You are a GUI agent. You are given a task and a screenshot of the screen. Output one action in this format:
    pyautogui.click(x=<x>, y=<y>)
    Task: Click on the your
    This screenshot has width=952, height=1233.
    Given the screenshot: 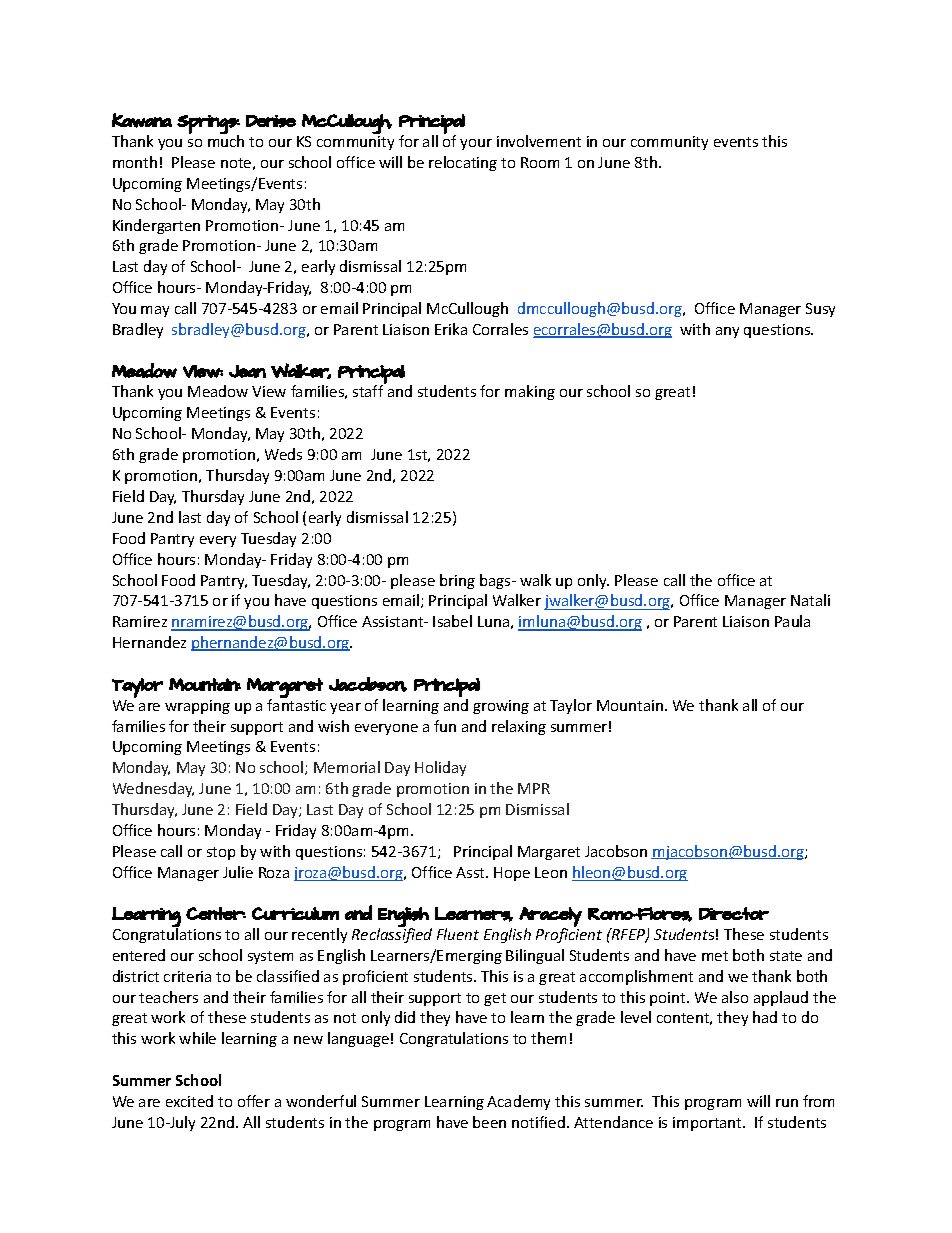 What is the action you would take?
    pyautogui.click(x=476, y=144)
